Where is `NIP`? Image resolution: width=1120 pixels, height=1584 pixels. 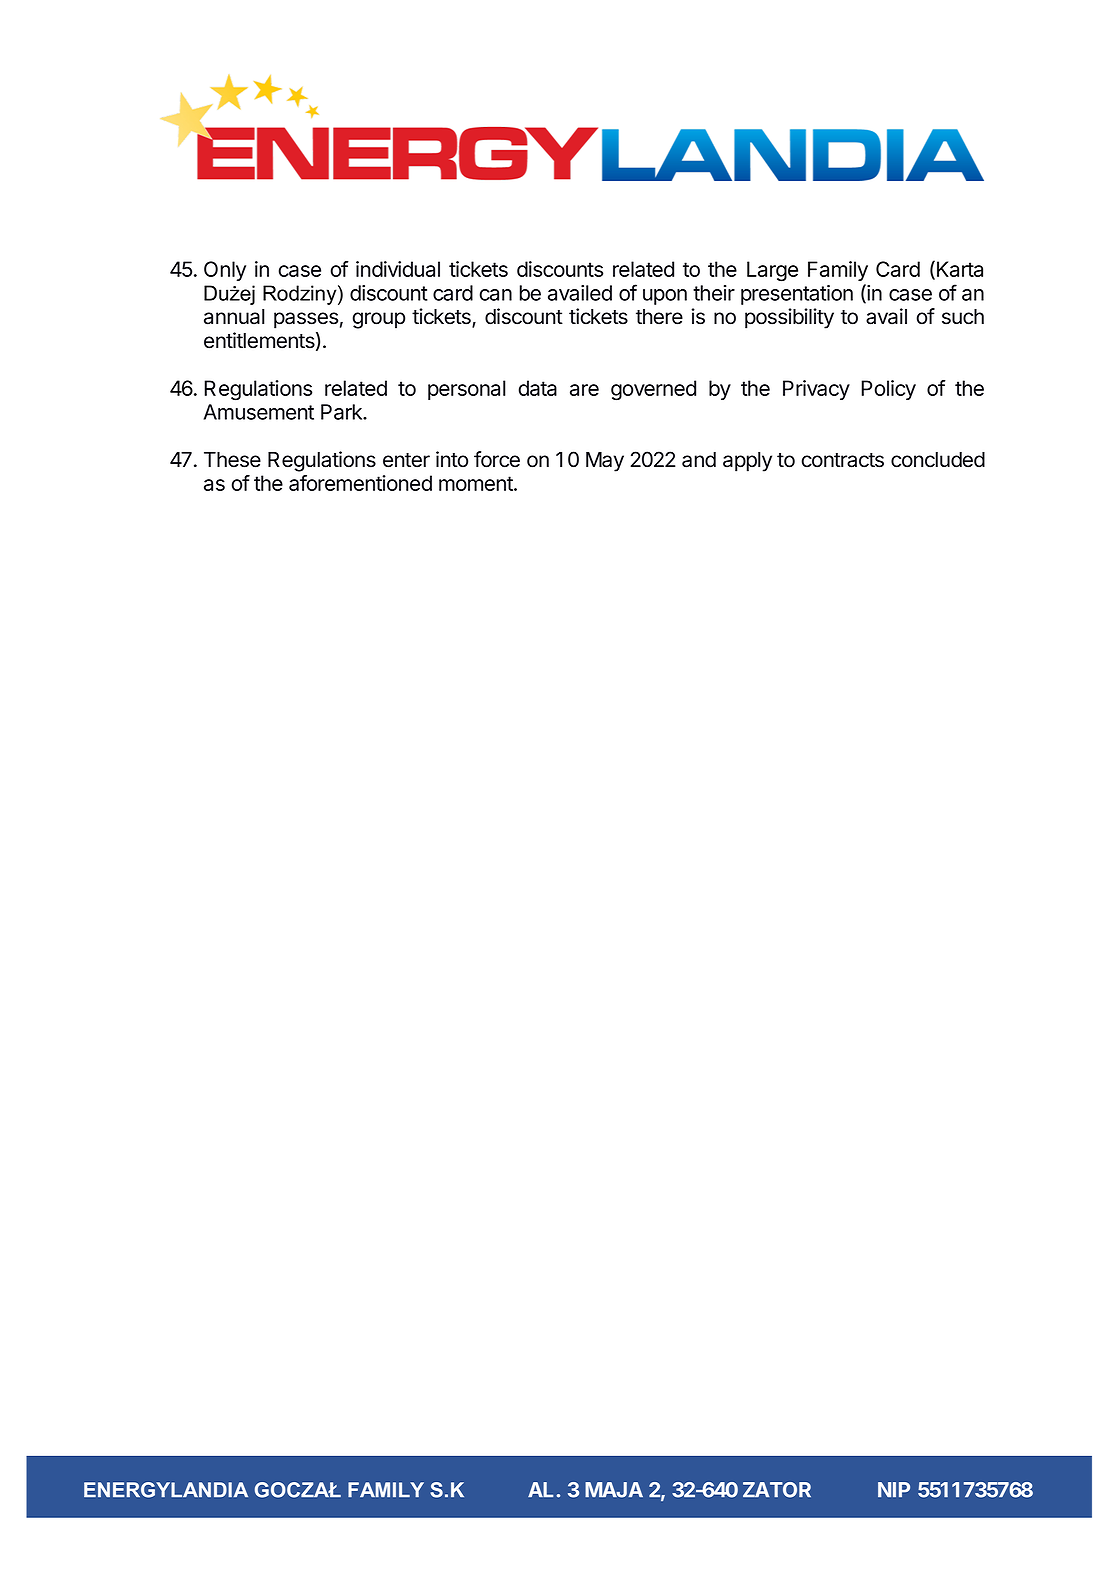 NIP is located at coordinates (894, 1489).
